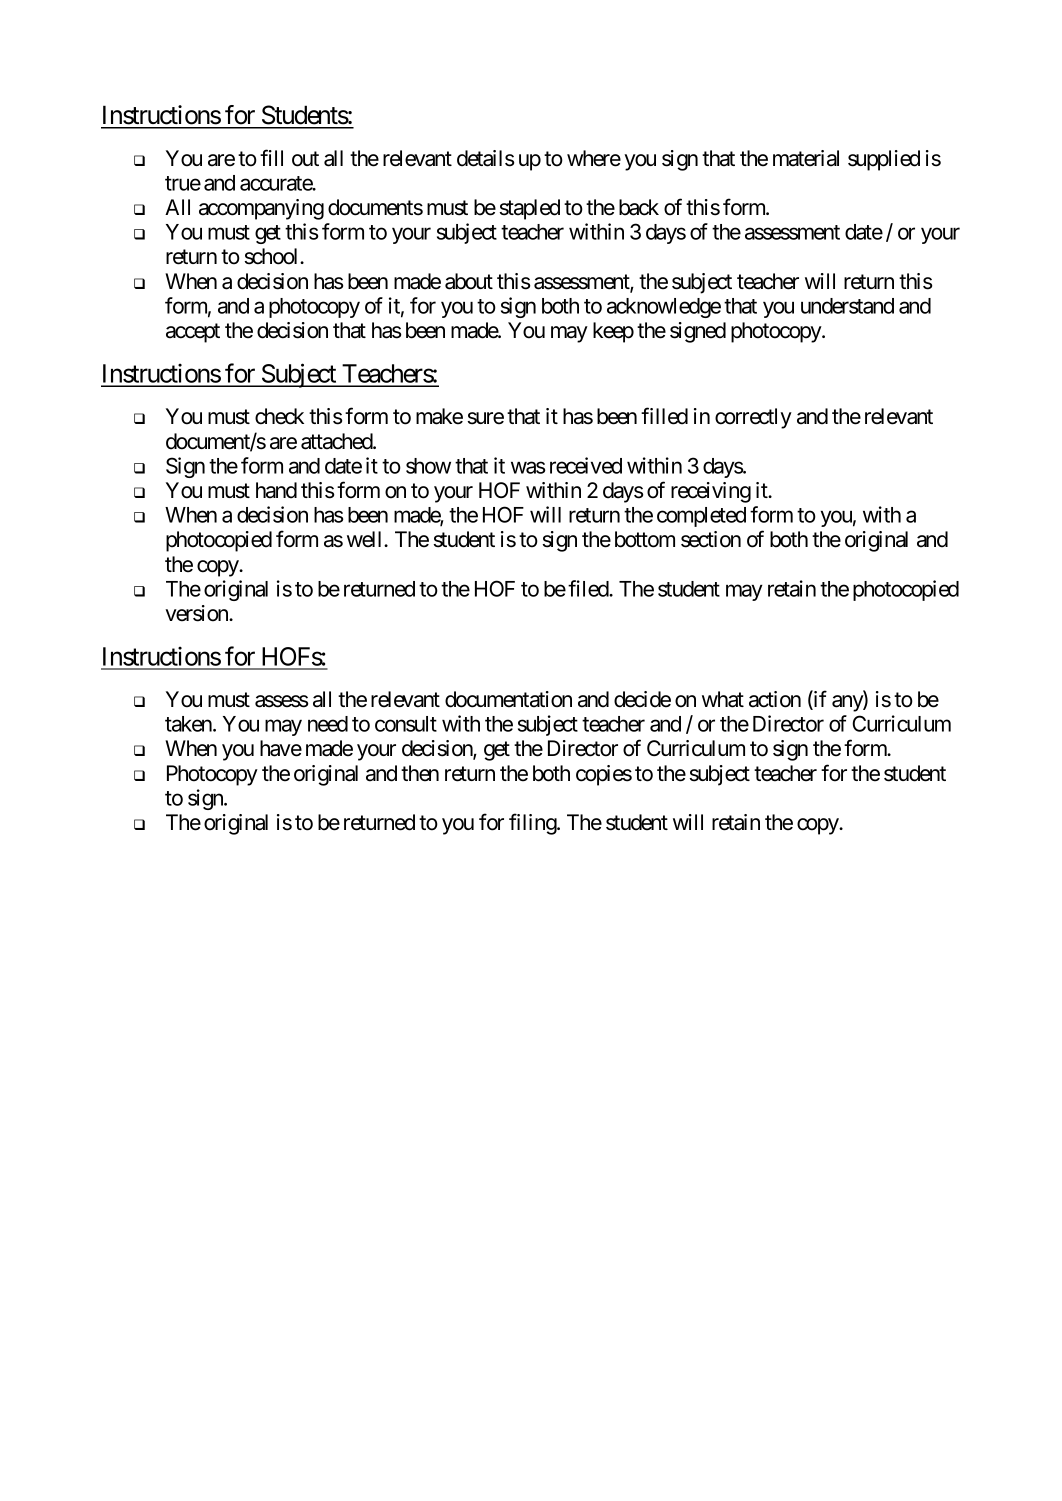 Image resolution: width=1062 pixels, height=1501 pixels. What do you see at coordinates (711, 492) in the document?
I see `receiving` at bounding box center [711, 492].
